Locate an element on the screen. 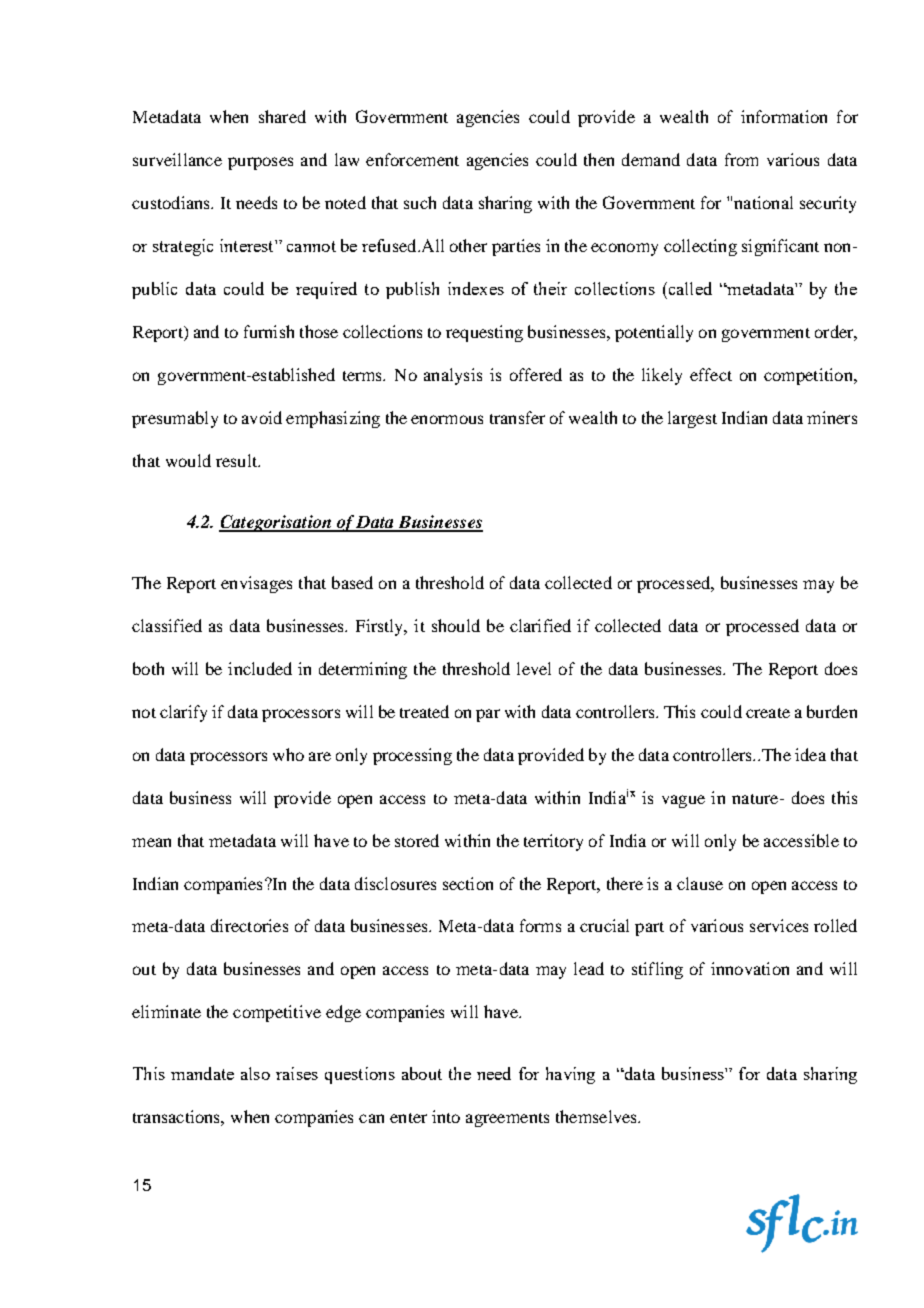  envisages is located at coordinates (256, 584).
